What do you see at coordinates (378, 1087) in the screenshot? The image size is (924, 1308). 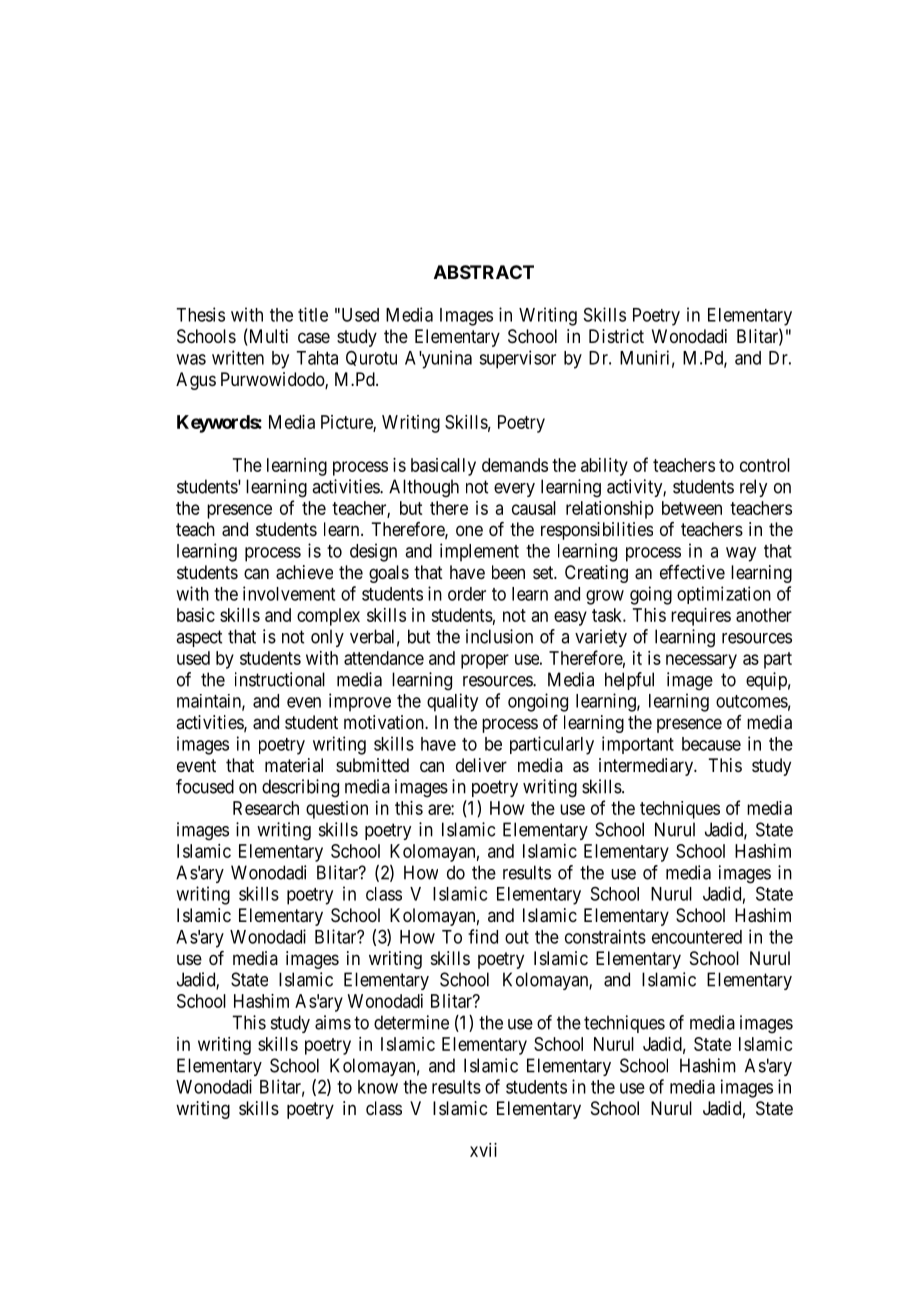 I see `know` at bounding box center [378, 1087].
